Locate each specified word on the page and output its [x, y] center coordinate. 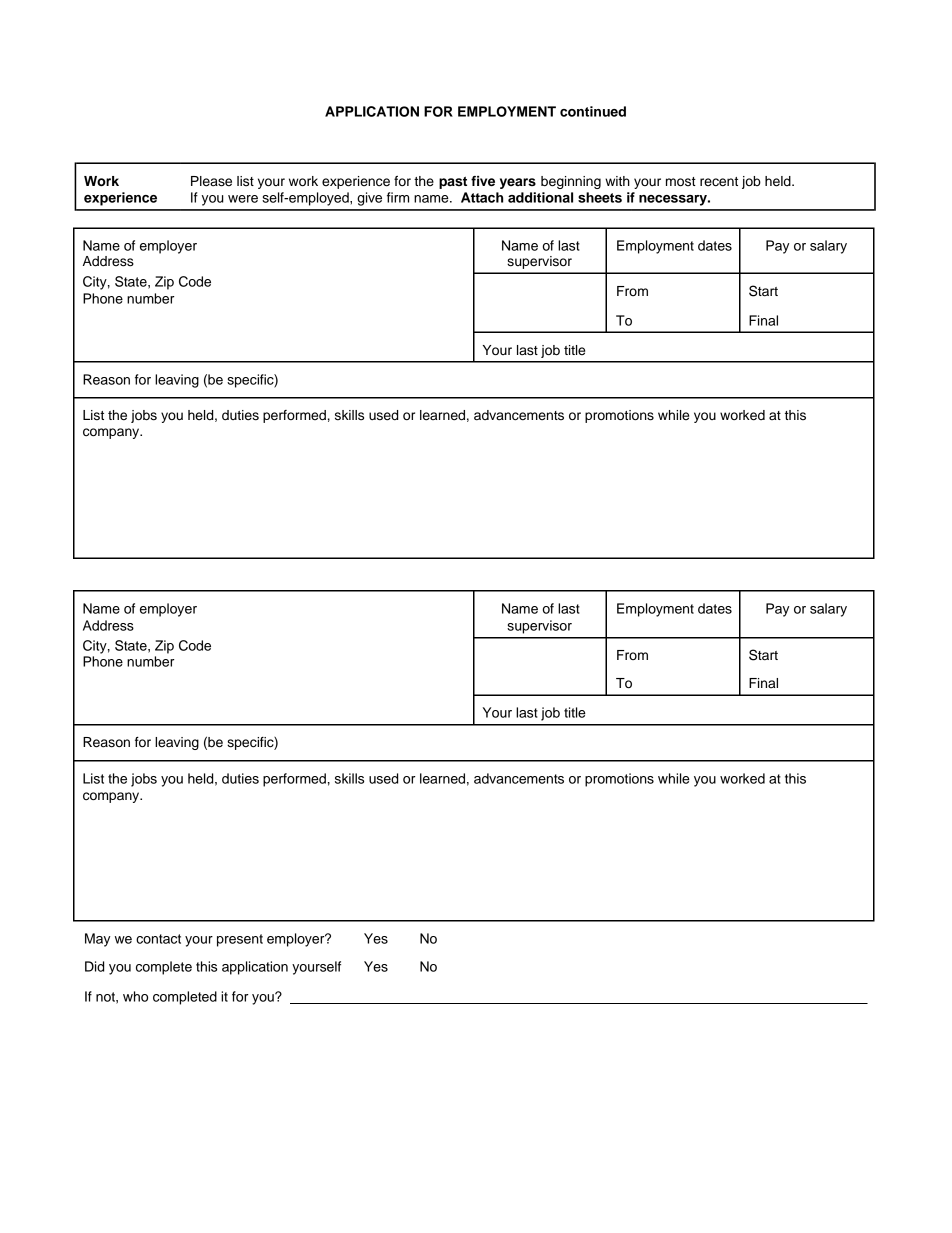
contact [158, 939]
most [681, 181]
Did [94, 966]
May [97, 940]
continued [593, 111]
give [369, 199]
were [243, 199]
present [240, 940]
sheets [600, 197]
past [453, 182]
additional [540, 197]
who [135, 996]
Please [211, 181]
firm [398, 197]
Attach [482, 197]
